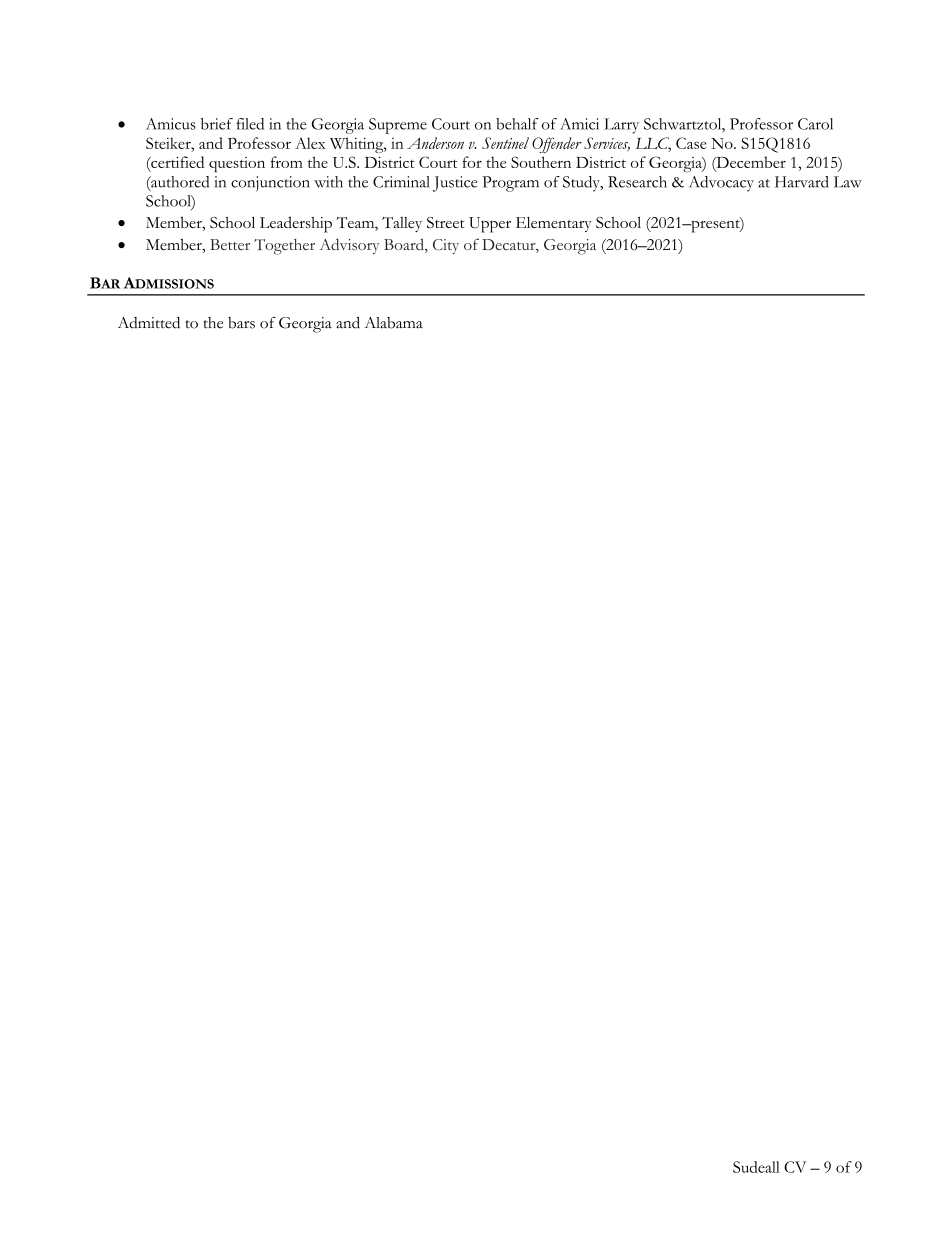 This screenshot has height=1233, width=952. I want to click on Leadership, so click(296, 224).
